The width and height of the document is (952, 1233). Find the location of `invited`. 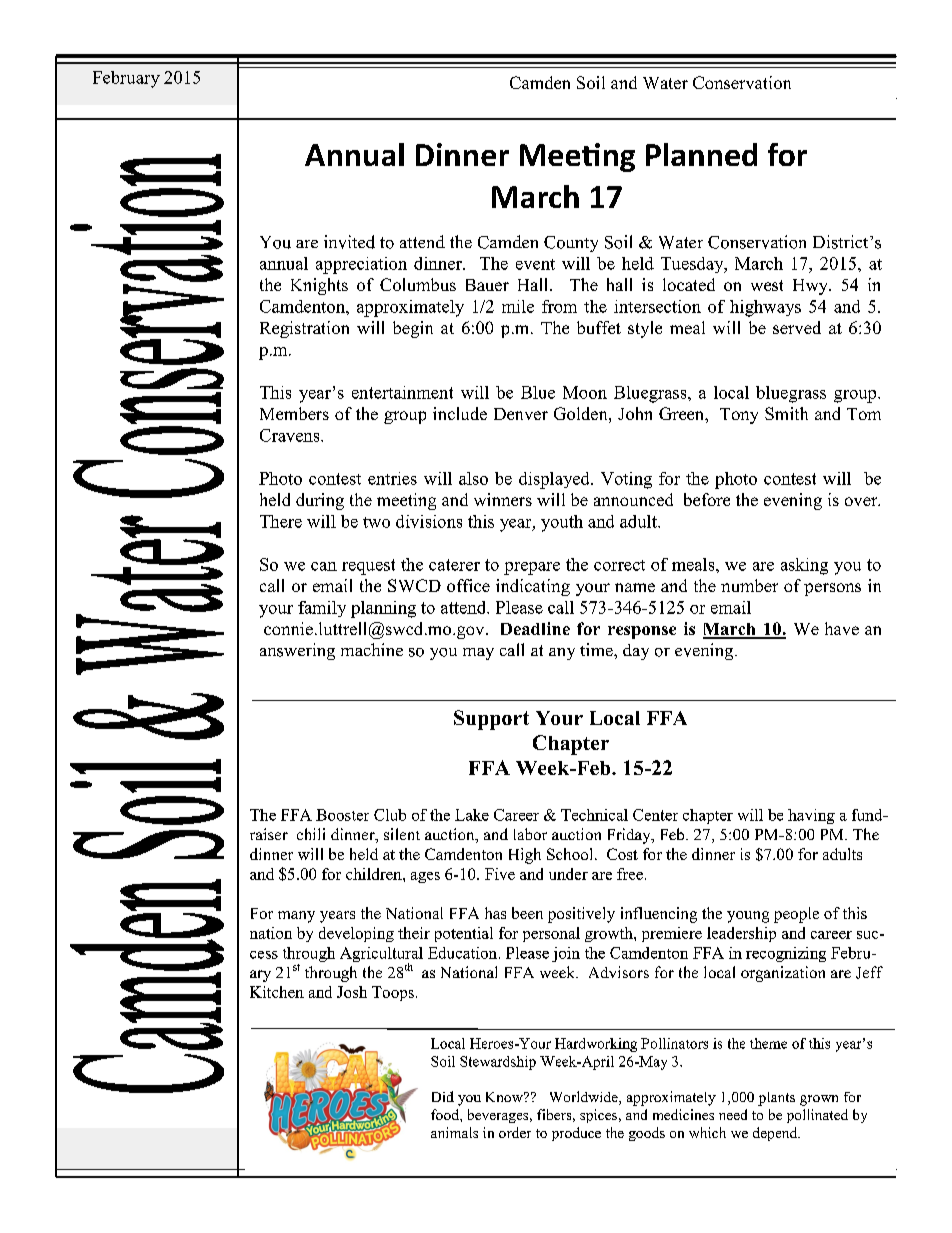

invited is located at coordinates (349, 242).
